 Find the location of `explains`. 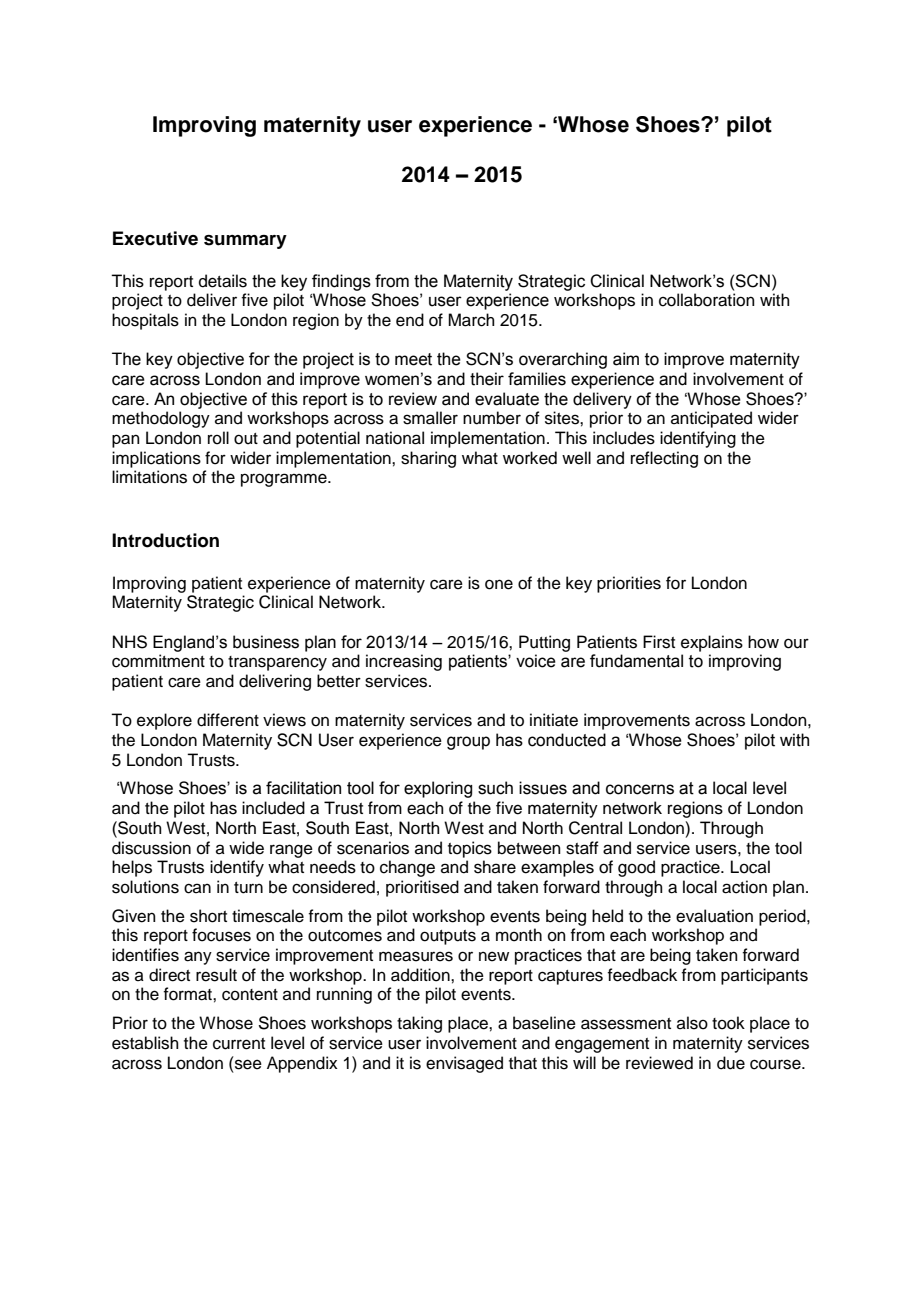

explains is located at coordinates (712, 643).
